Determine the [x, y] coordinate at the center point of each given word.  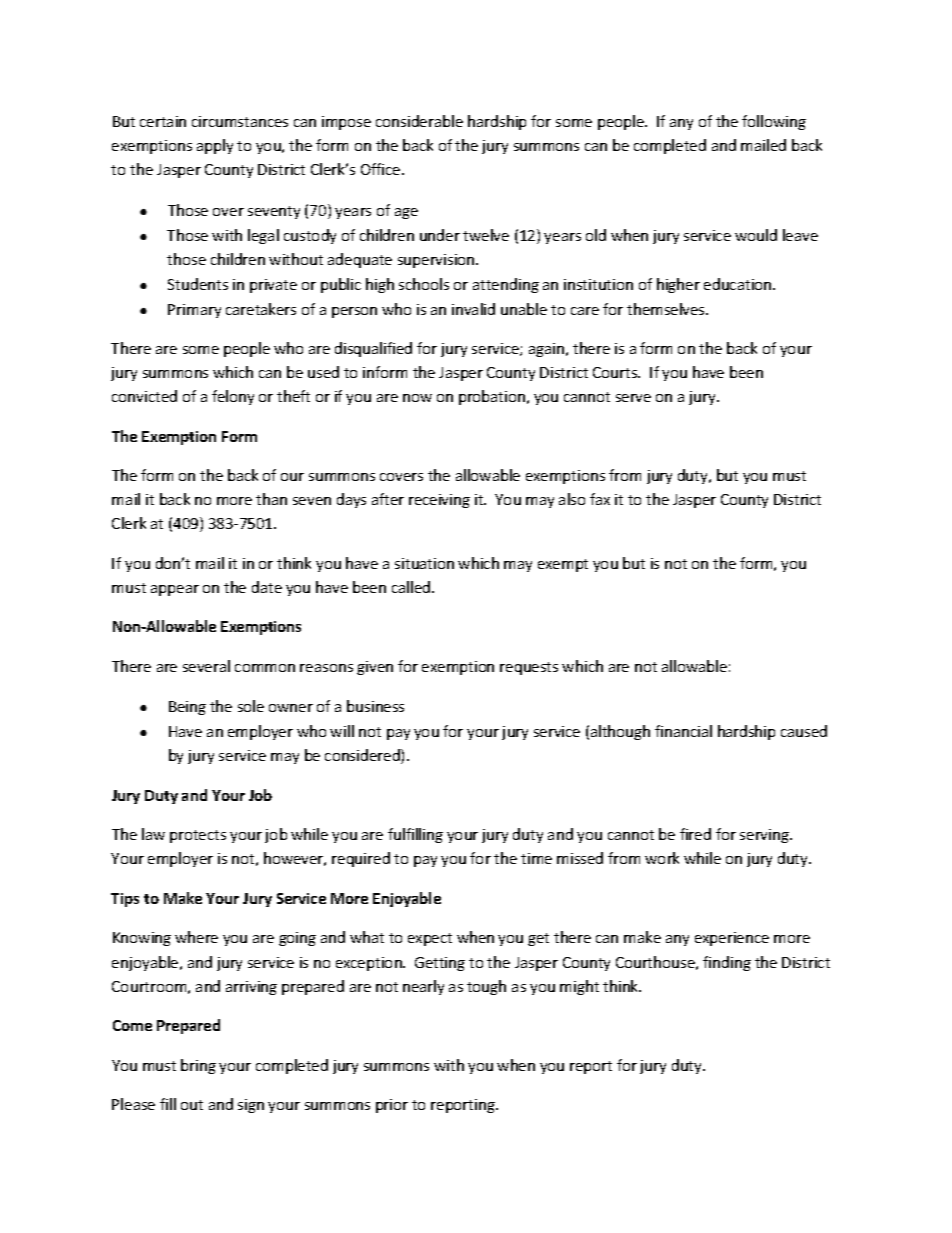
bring [198, 1066]
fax [600, 499]
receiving [439, 501]
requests [529, 668]
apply [215, 146]
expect [430, 939]
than [271, 499]
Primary [194, 311]
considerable [419, 121]
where [196, 937]
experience [732, 939]
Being [187, 708]
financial [683, 731]
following [774, 122]
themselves [667, 309]
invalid [473, 309]
